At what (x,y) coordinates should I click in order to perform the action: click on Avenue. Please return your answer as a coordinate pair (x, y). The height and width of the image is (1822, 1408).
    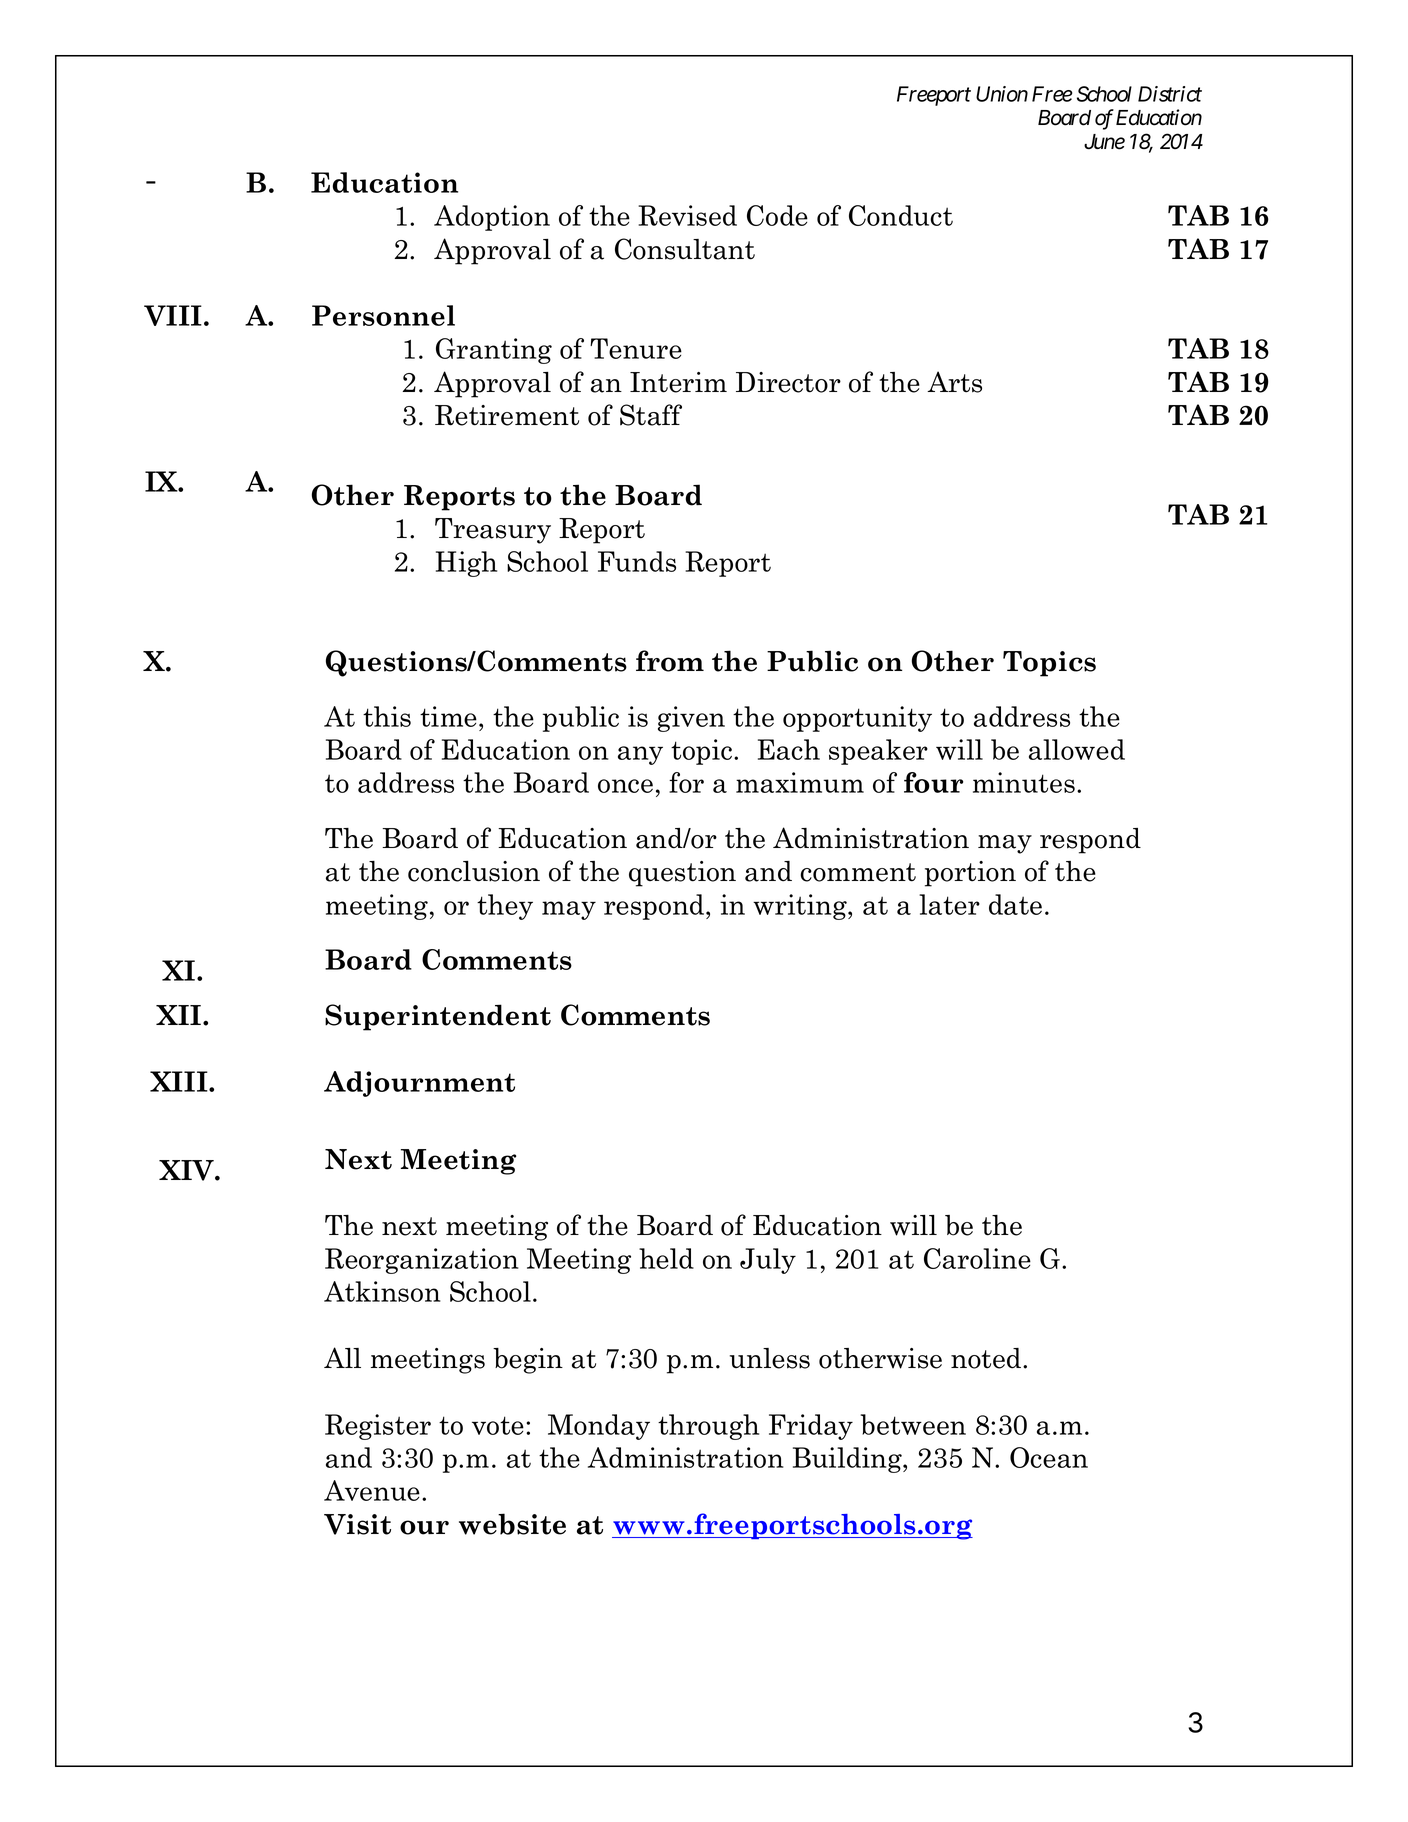
    Looking at the image, I should click on (372, 1490).
